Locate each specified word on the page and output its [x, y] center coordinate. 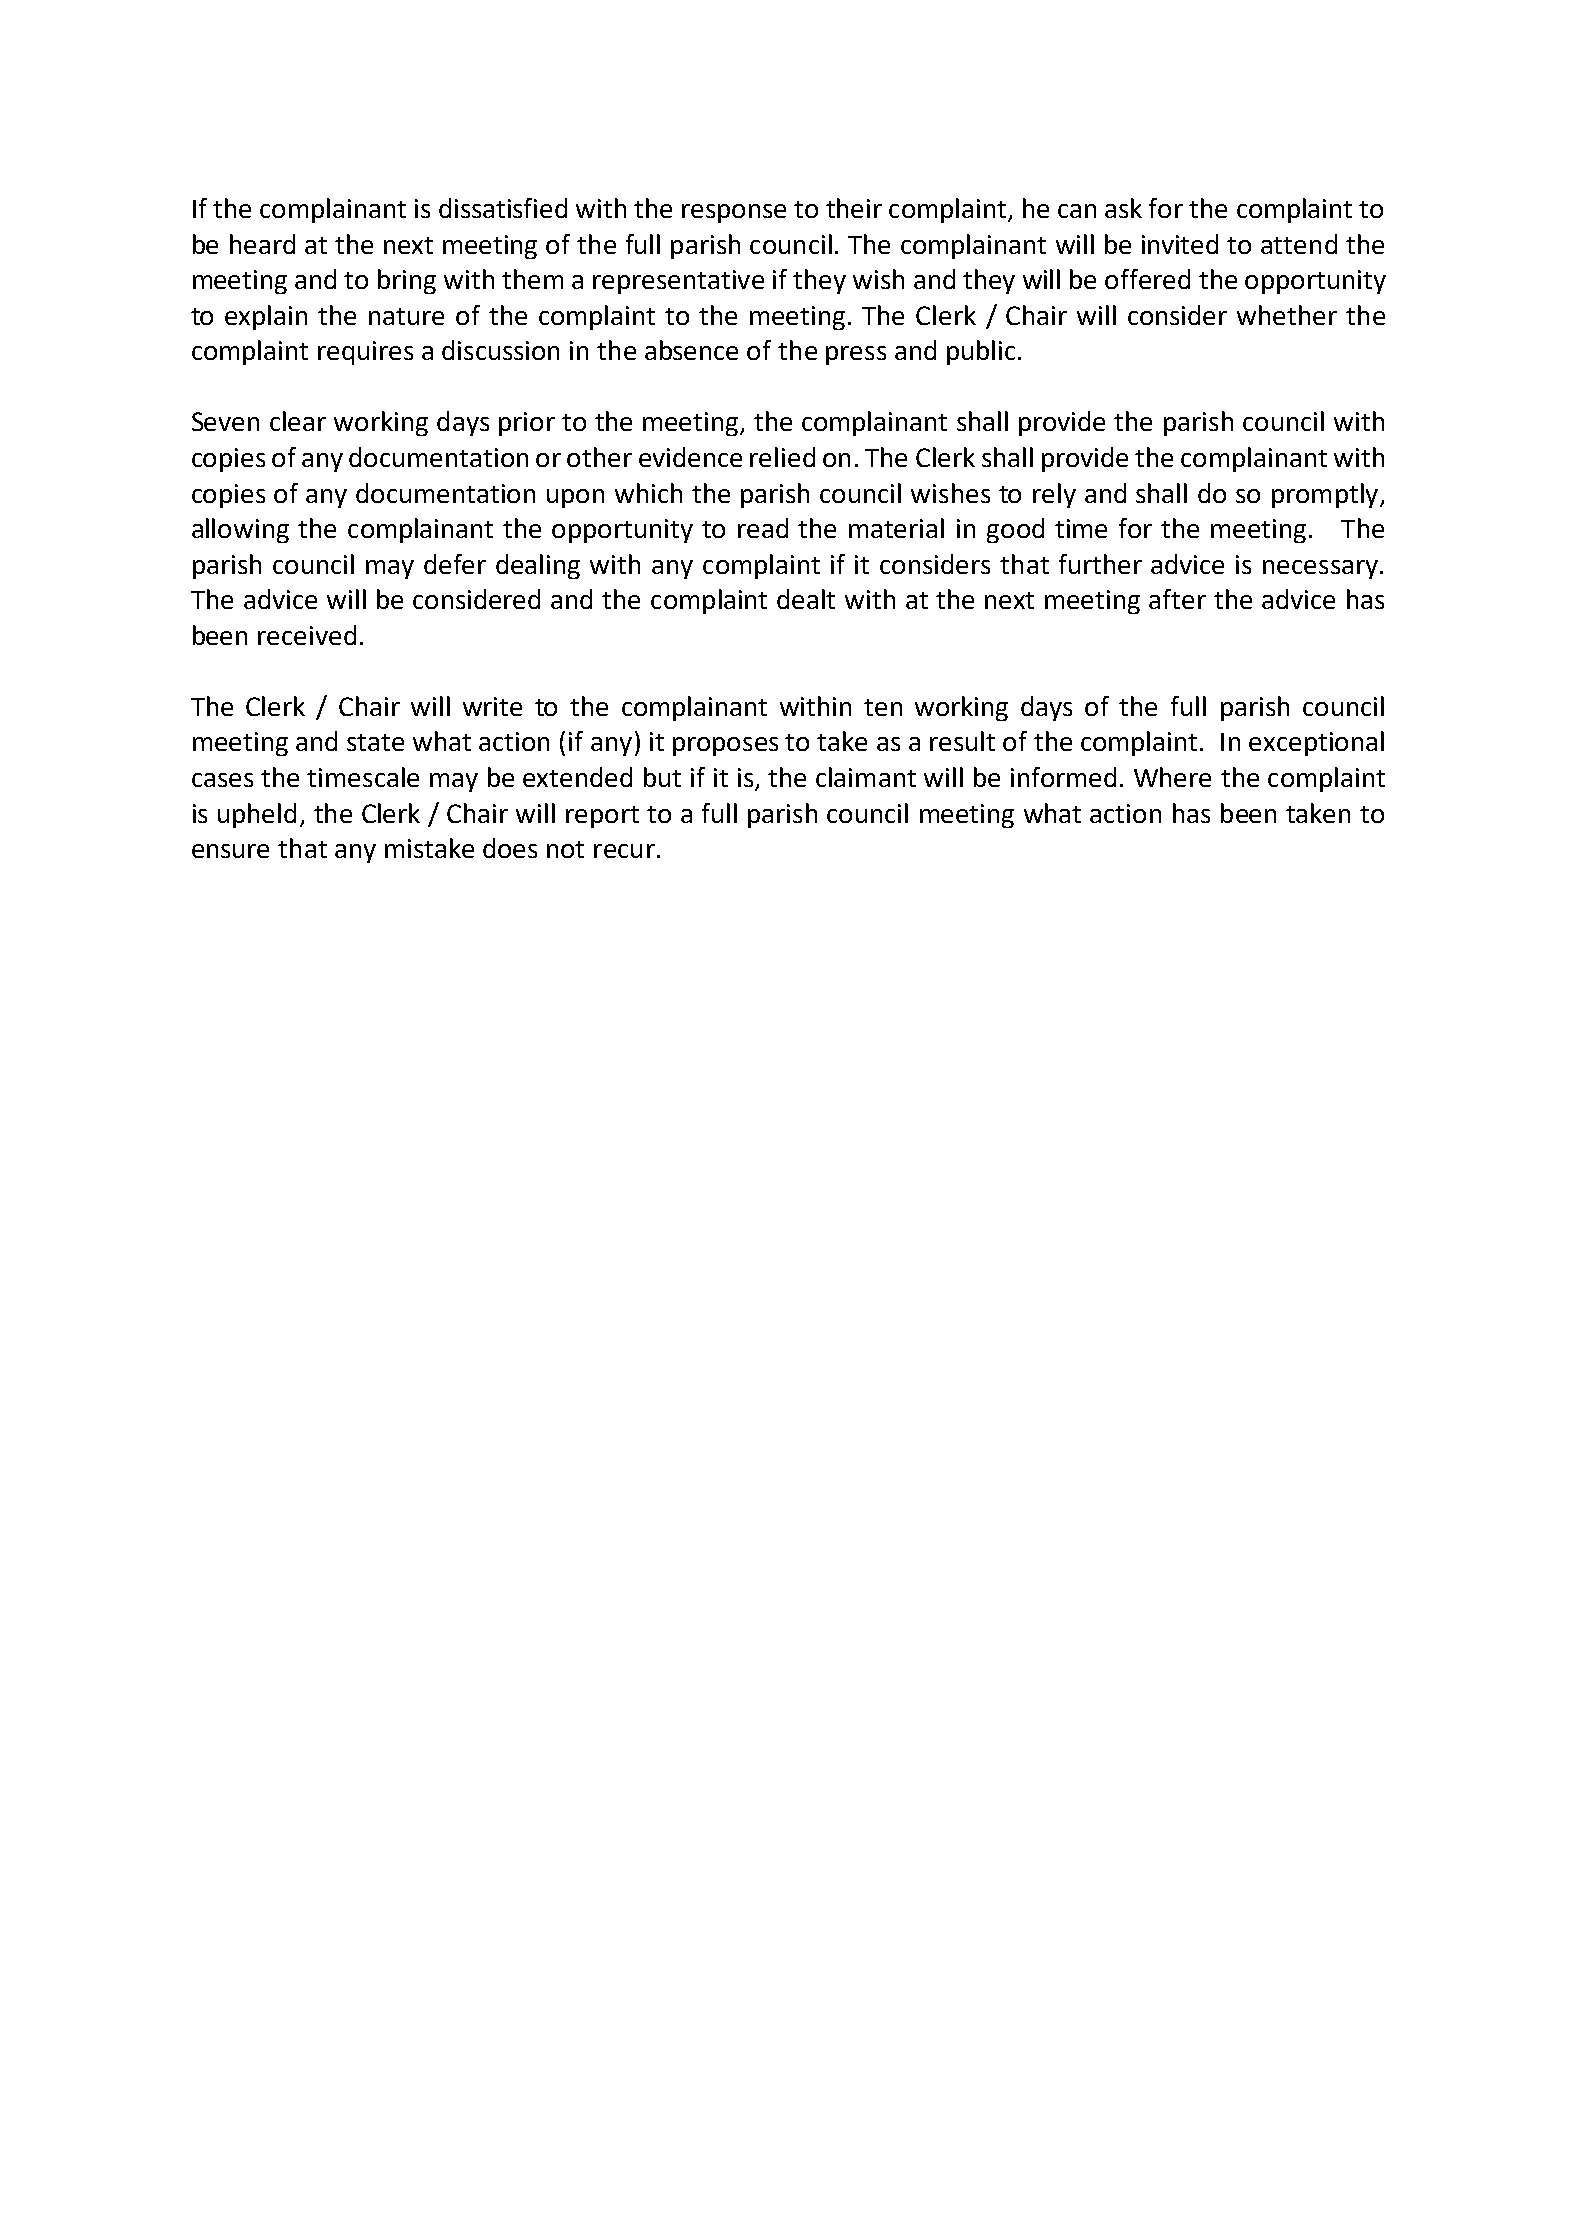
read [763, 528]
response [734, 213]
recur [624, 851]
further [1100, 564]
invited [1180, 244]
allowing [240, 530]
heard [262, 244]
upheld [257, 815]
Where [1172, 777]
